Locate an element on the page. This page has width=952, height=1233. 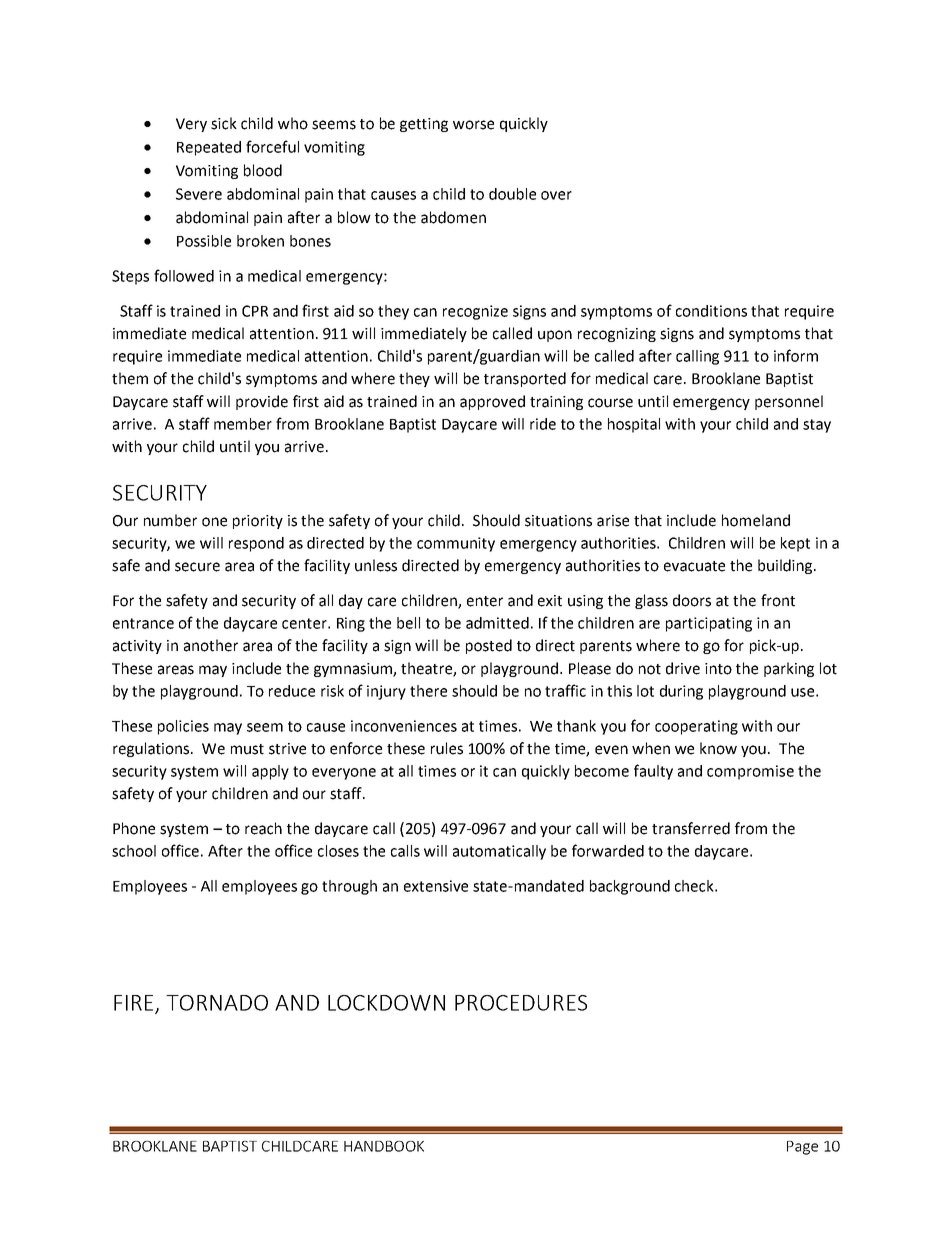
personnel is located at coordinates (789, 402).
